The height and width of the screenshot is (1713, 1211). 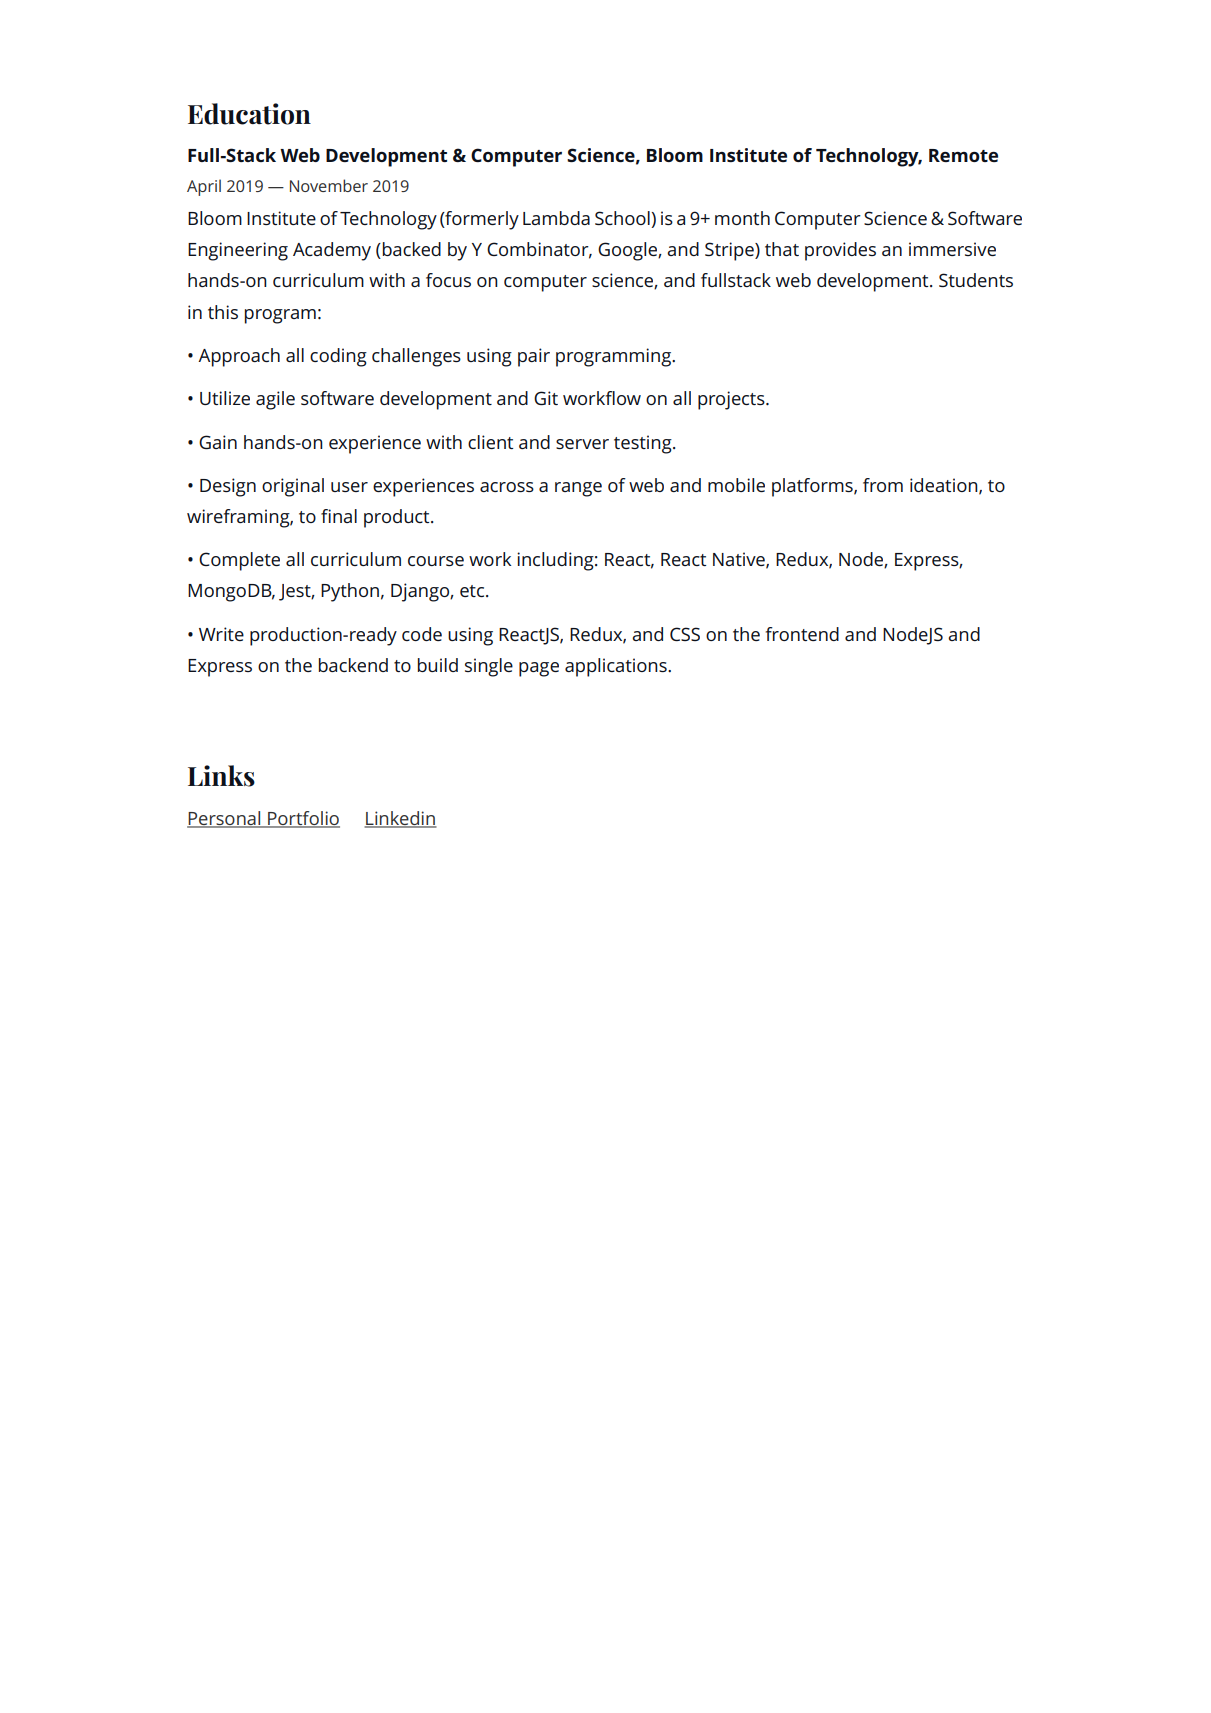 I want to click on this, so click(x=223, y=312).
